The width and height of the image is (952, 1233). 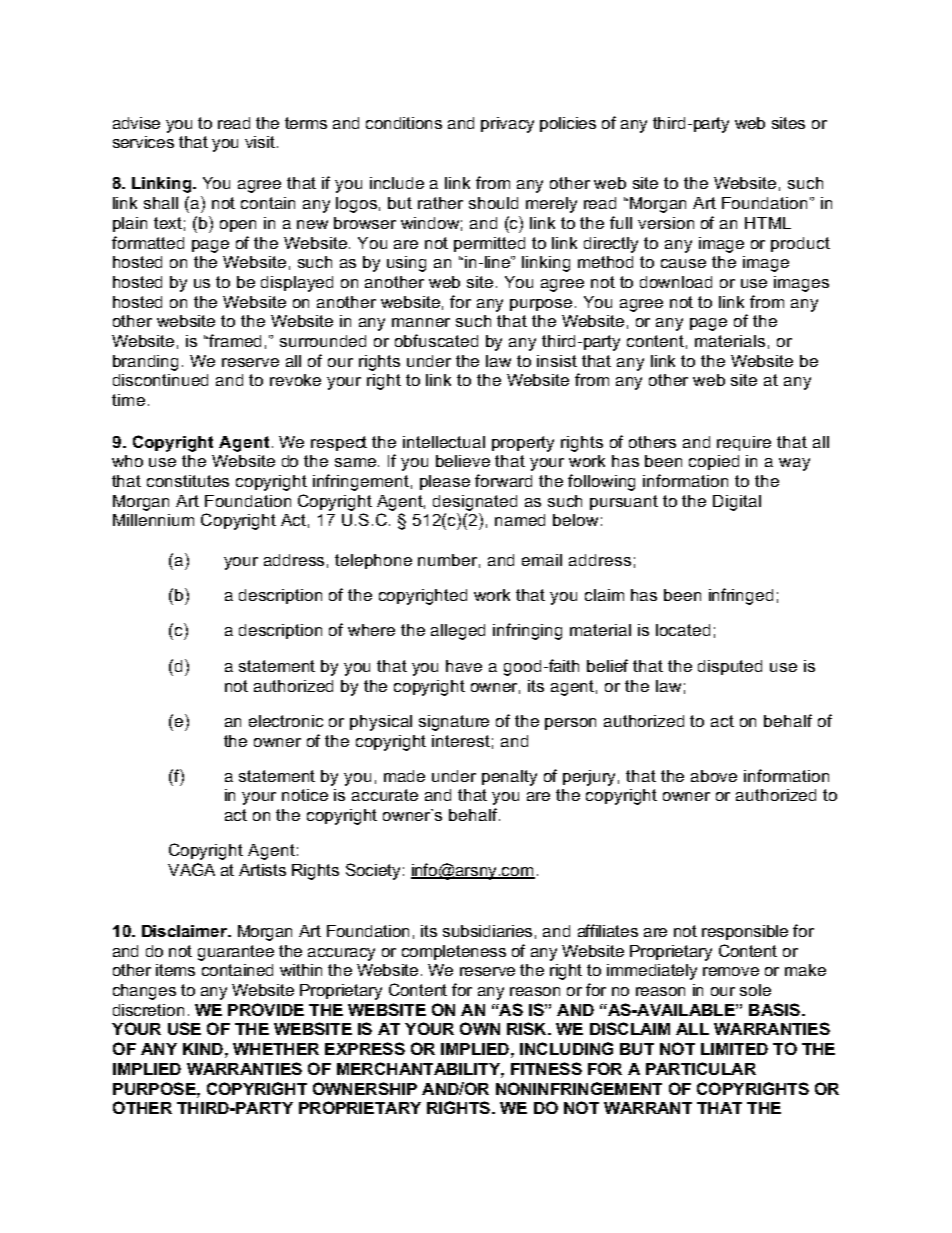 What do you see at coordinates (768, 223) in the image?
I see `HTML` at bounding box center [768, 223].
